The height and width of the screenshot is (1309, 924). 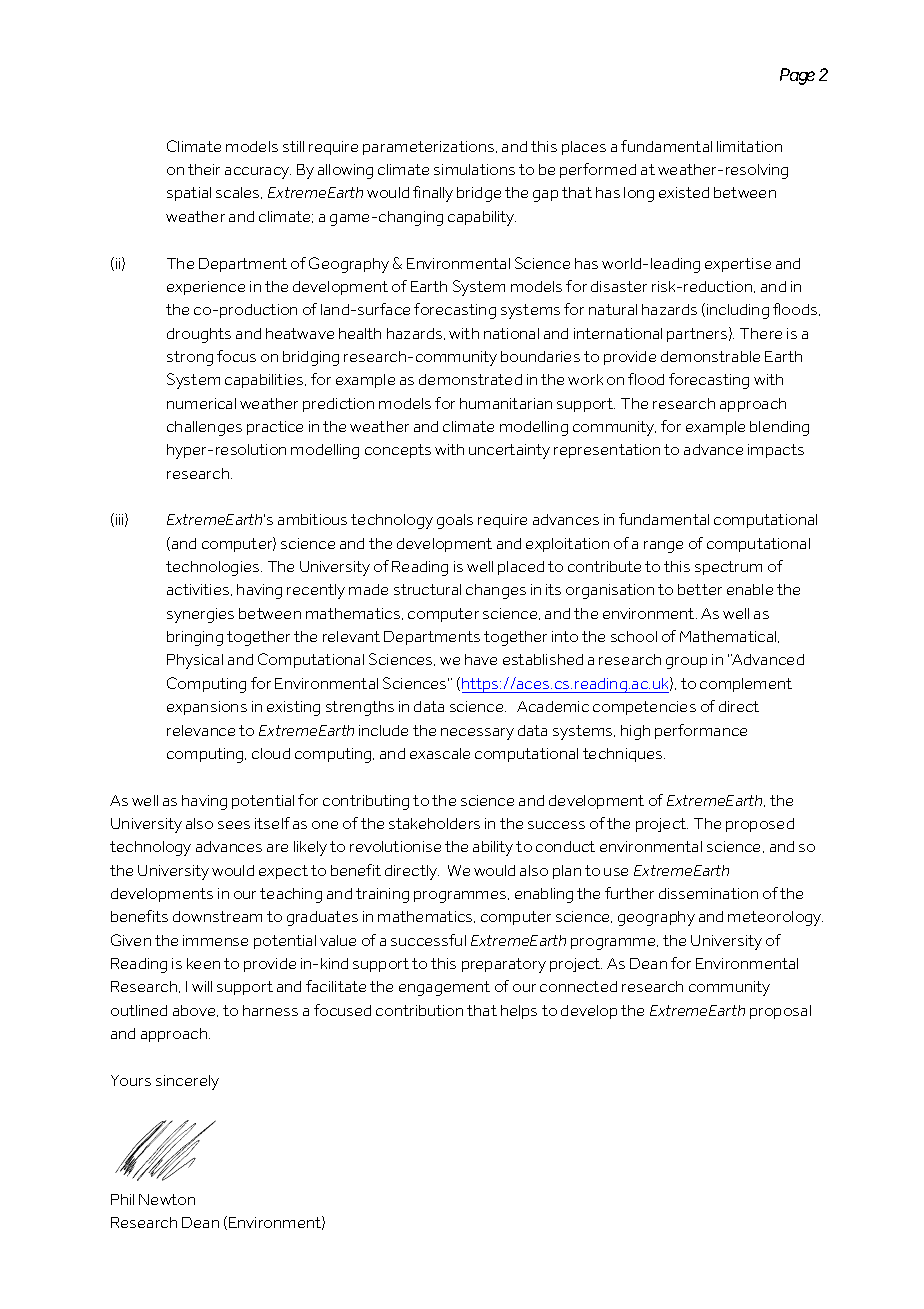 What do you see at coordinates (382, 895) in the screenshot?
I see `training` at bounding box center [382, 895].
